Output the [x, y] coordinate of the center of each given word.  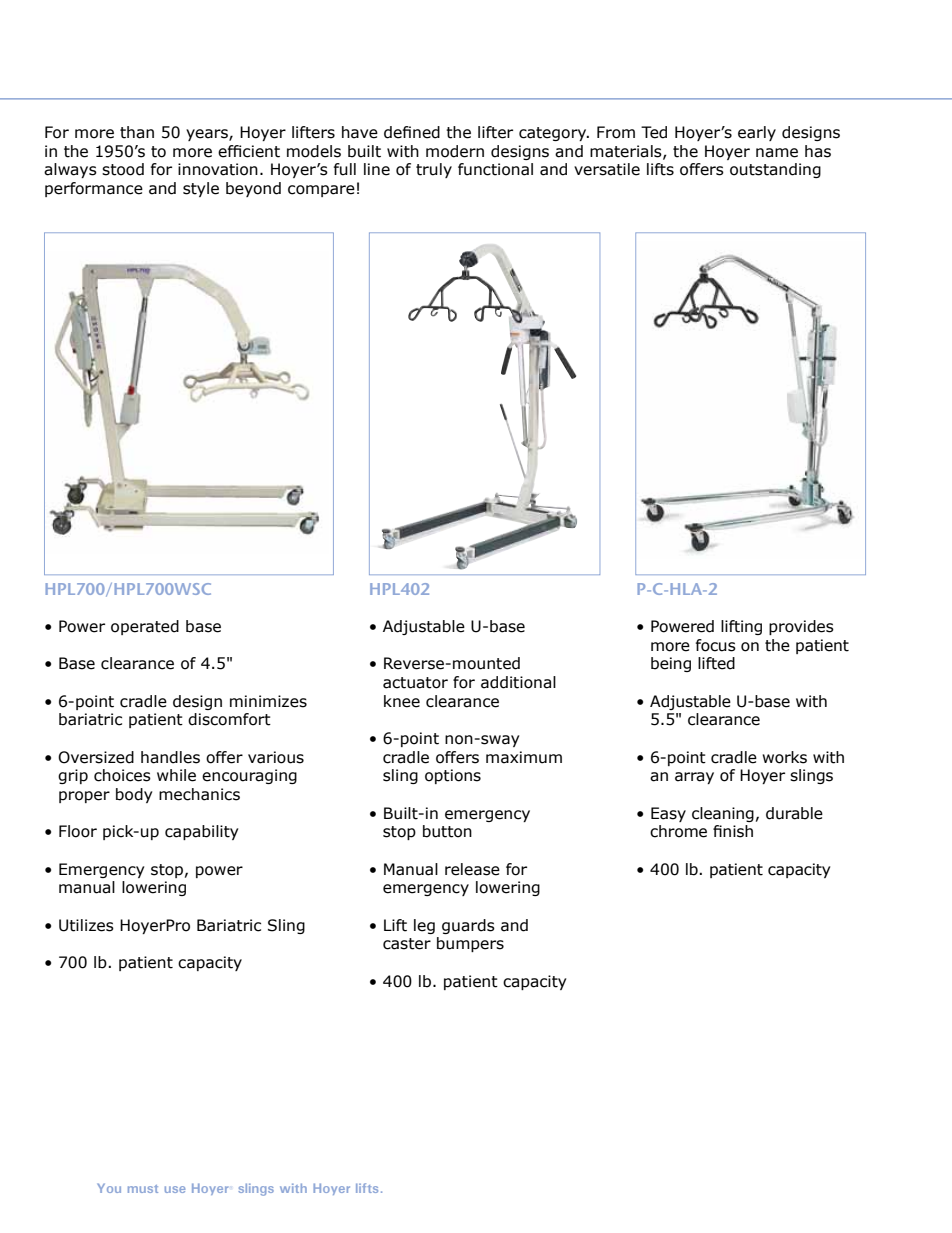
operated [145, 627]
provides [801, 627]
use [175, 1189]
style [201, 189]
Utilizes [86, 925]
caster [407, 944]
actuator [415, 683]
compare [321, 191]
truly [434, 170]
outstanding [775, 170]
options [453, 776]
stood [123, 169]
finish [733, 831]
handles [170, 757]
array [694, 778]
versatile [607, 169]
